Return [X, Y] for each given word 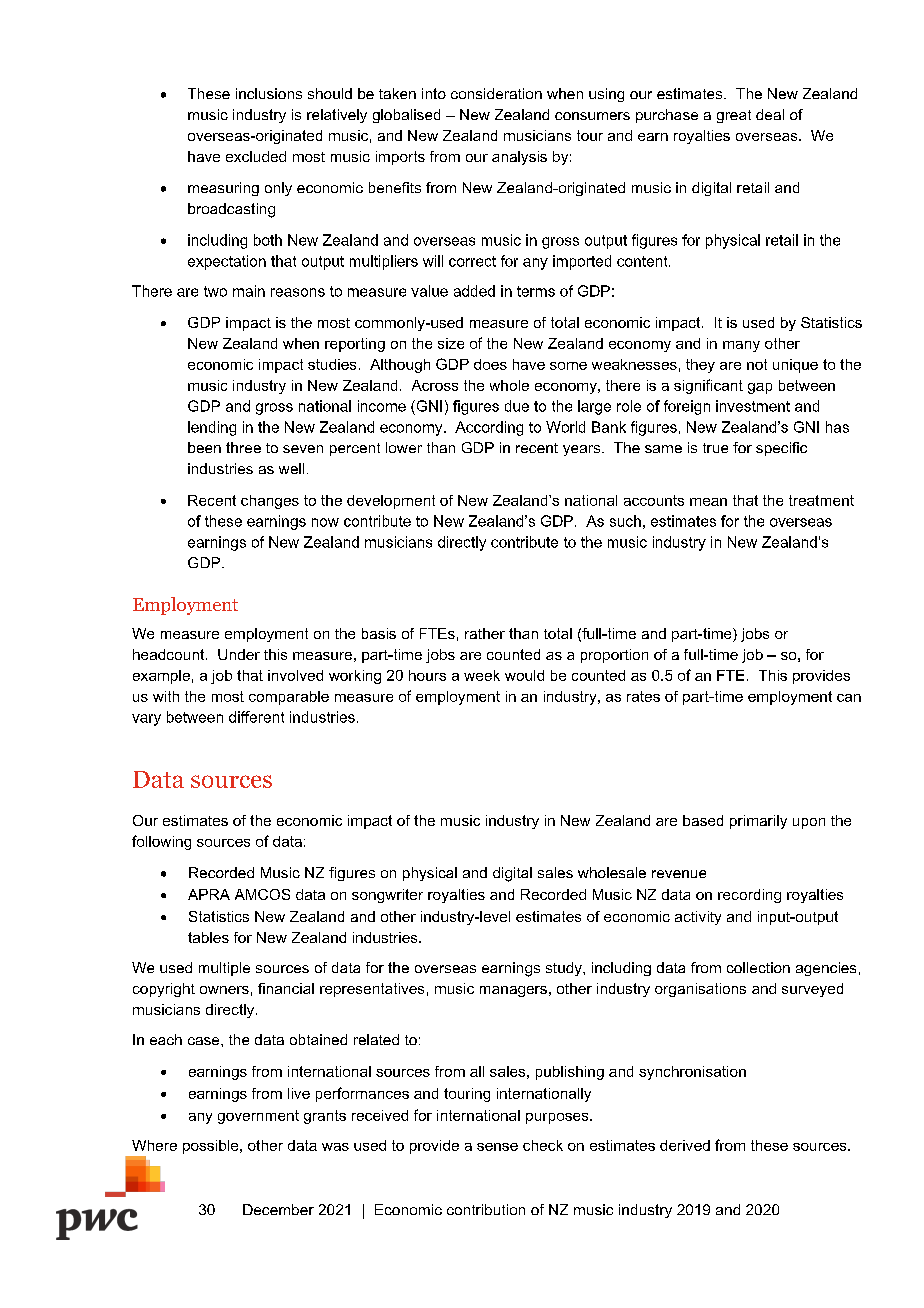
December [278, 1209]
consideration [496, 93]
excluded [256, 156]
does [490, 364]
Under [239, 654]
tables [208, 937]
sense [497, 1147]
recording [749, 896]
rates [643, 696]
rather [485, 633]
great [734, 116]
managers [513, 991]
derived [685, 1145]
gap [760, 388]
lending [212, 428]
